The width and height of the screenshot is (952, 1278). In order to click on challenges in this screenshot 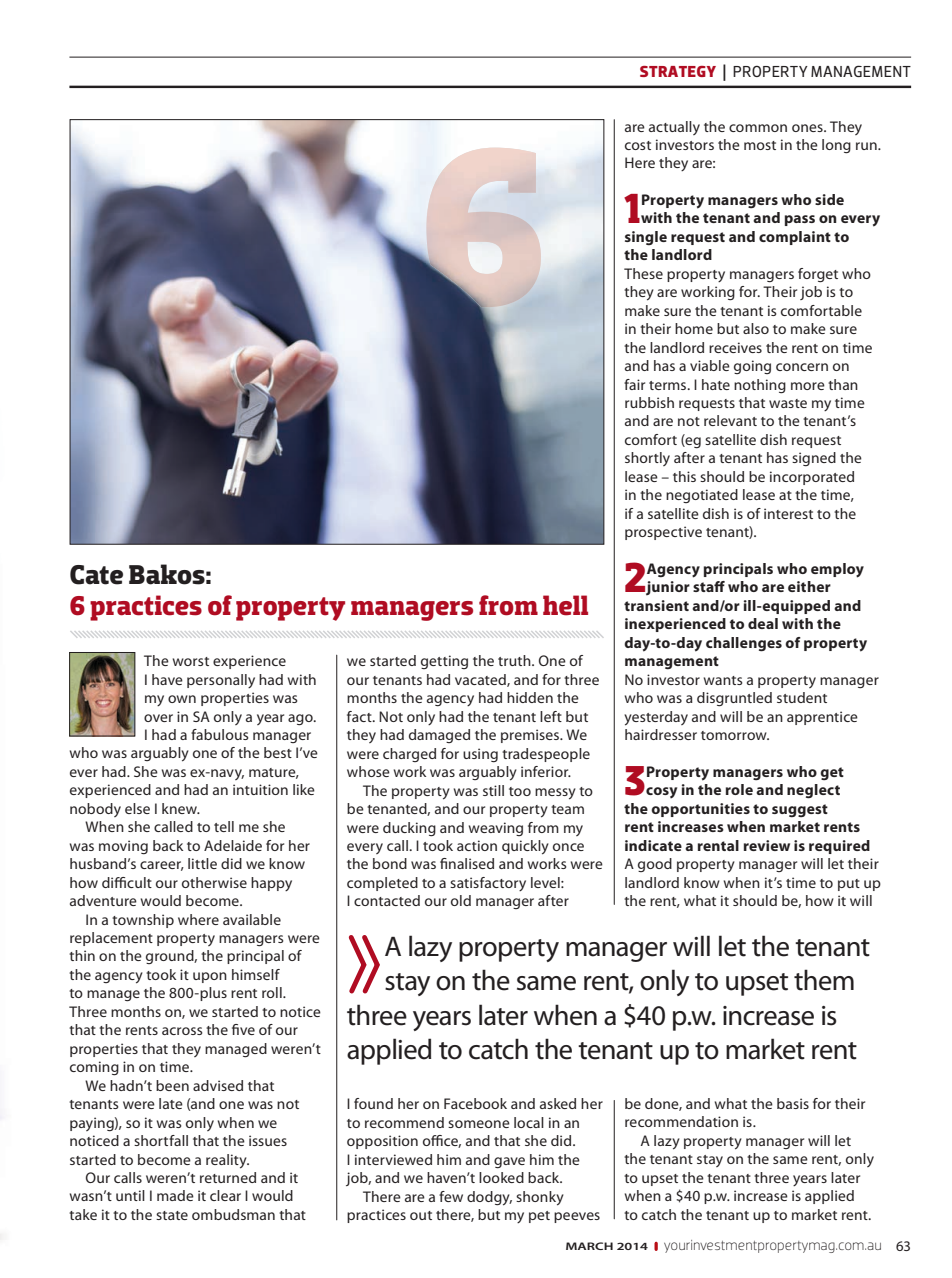, I will do `click(744, 644)`.
